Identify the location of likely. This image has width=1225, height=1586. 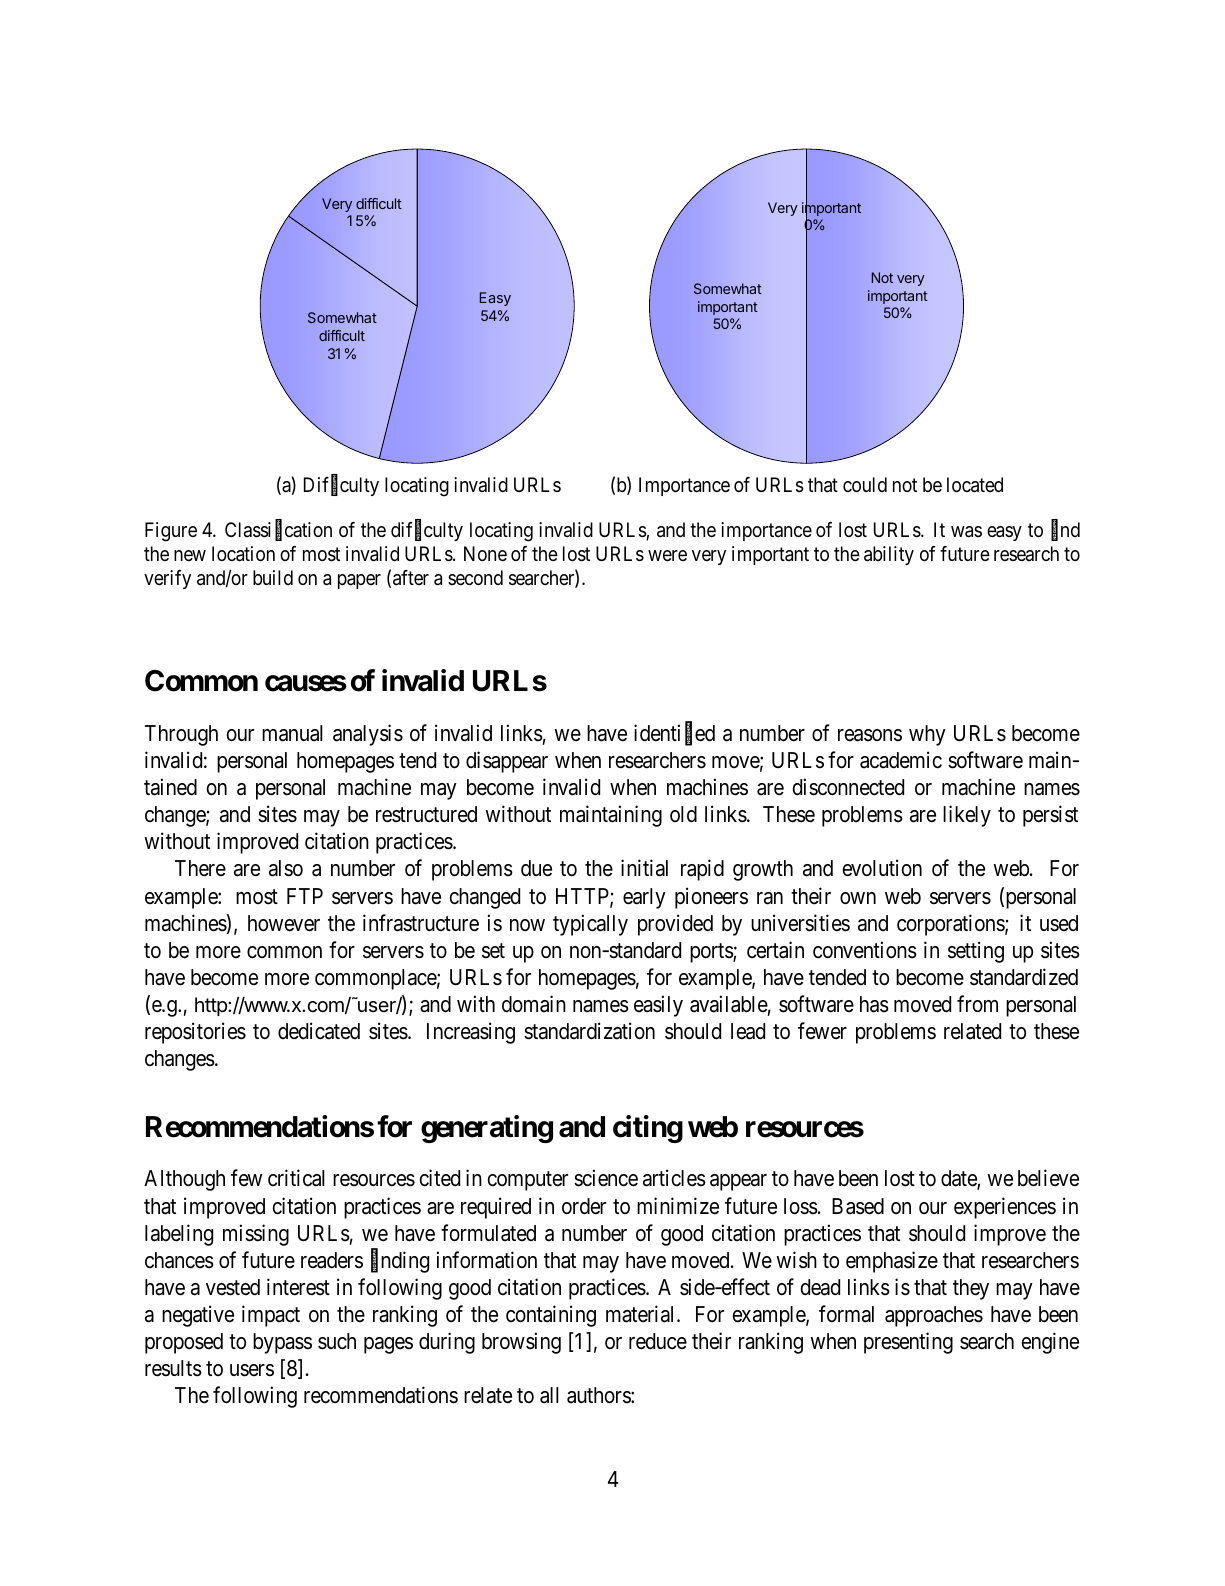
(967, 816).
